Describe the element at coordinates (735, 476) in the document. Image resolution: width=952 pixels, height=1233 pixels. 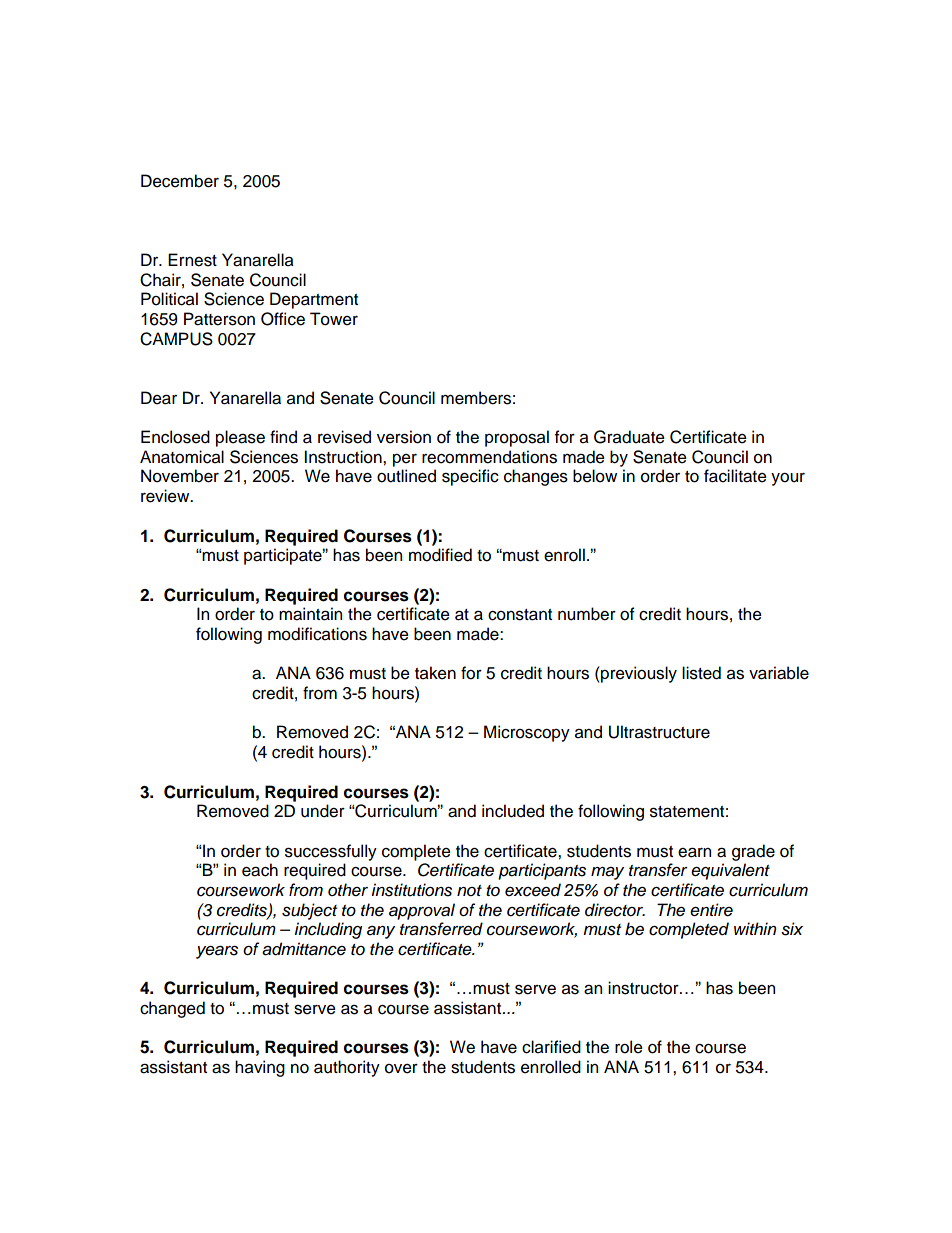
I see `facilitate` at that location.
